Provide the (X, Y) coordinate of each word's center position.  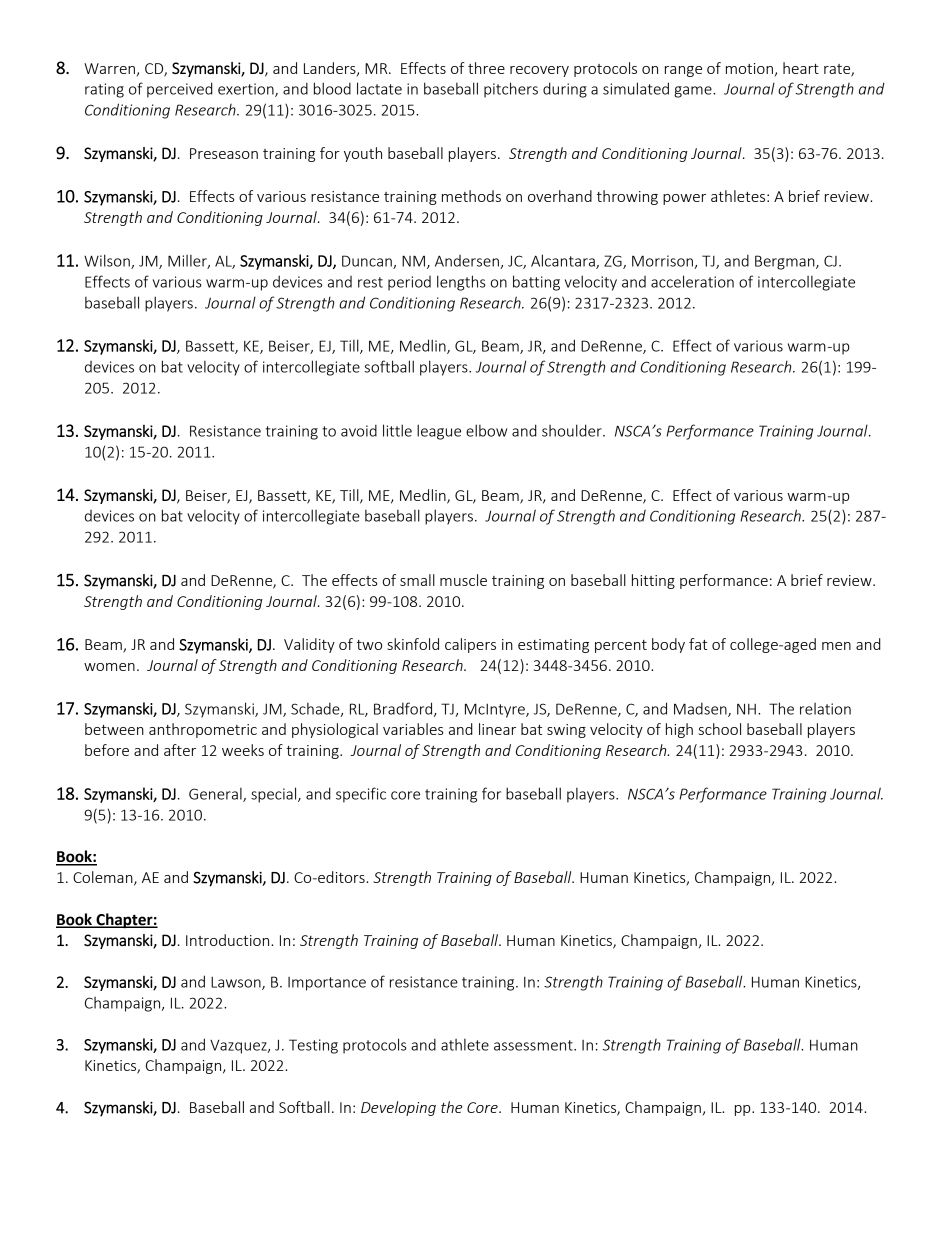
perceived (180, 90)
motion (749, 68)
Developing (398, 1108)
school (720, 729)
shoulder (573, 430)
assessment (534, 1045)
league (439, 432)
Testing (313, 1046)
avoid (359, 430)
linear (497, 729)
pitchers (511, 90)
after (180, 750)
